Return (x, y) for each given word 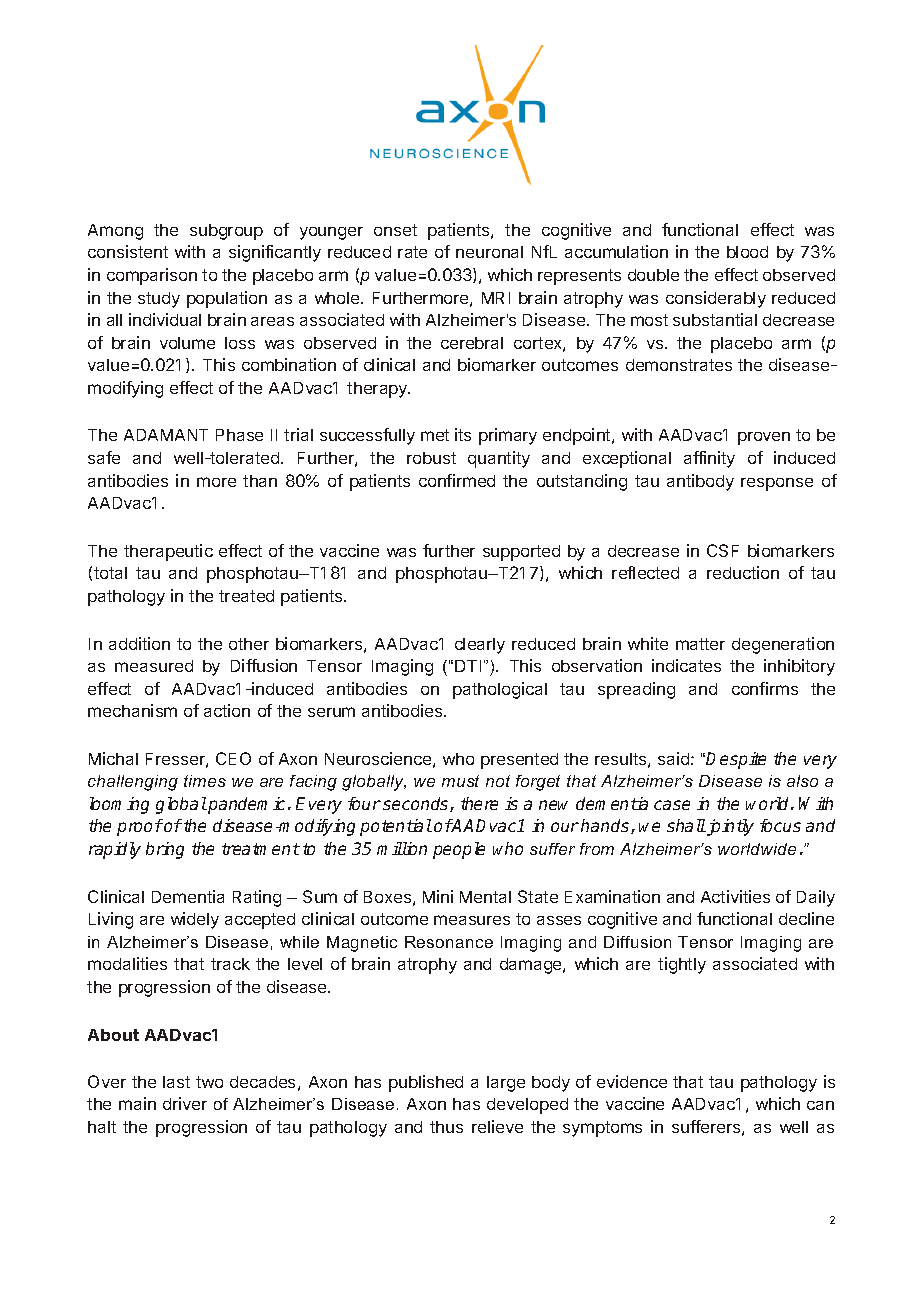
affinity (709, 459)
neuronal (489, 252)
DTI (468, 666)
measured (154, 666)
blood (747, 252)
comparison (152, 276)
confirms (765, 688)
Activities (735, 896)
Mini (438, 896)
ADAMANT (166, 435)
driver (185, 1103)
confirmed (457, 480)
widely (195, 920)
